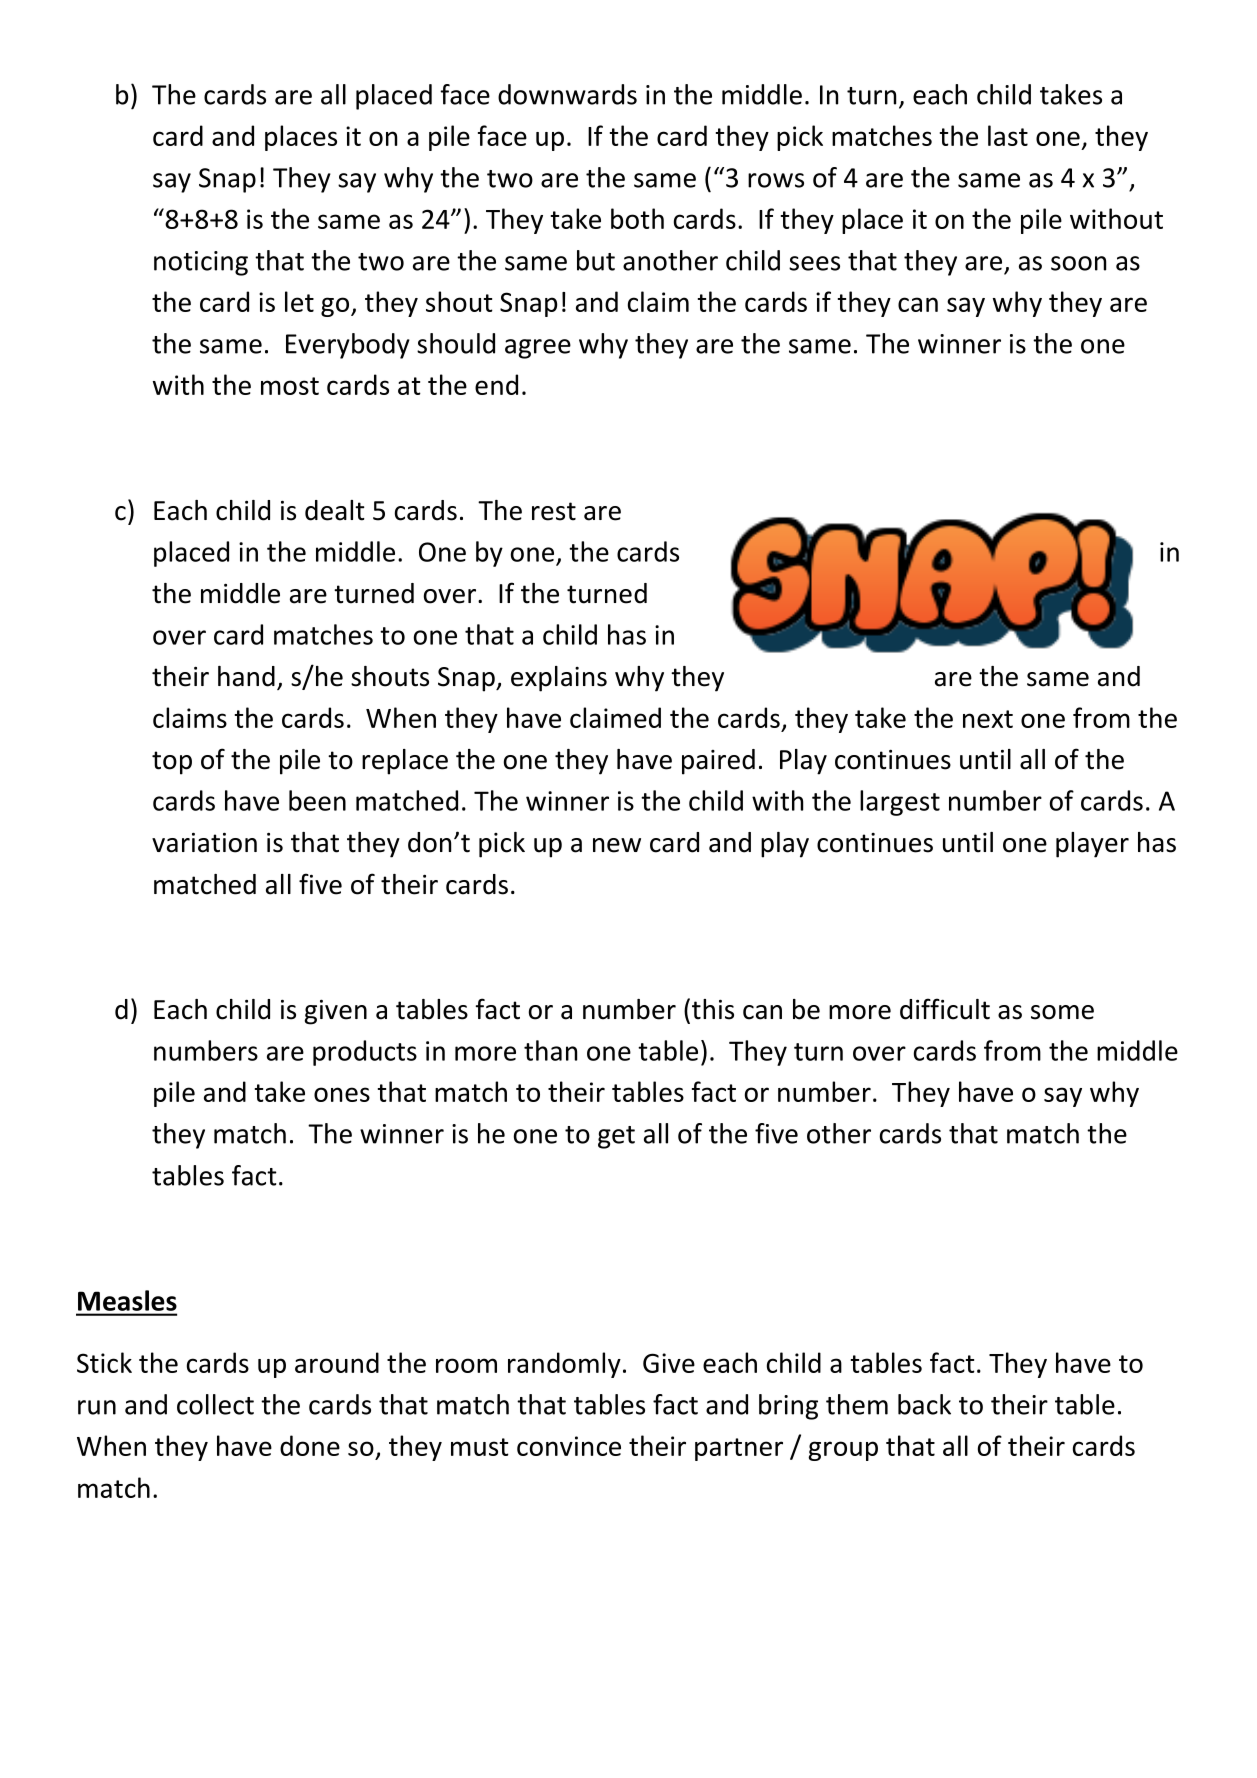 Image resolution: width=1257 pixels, height=1778 pixels. I want to click on back, so click(924, 1404).
